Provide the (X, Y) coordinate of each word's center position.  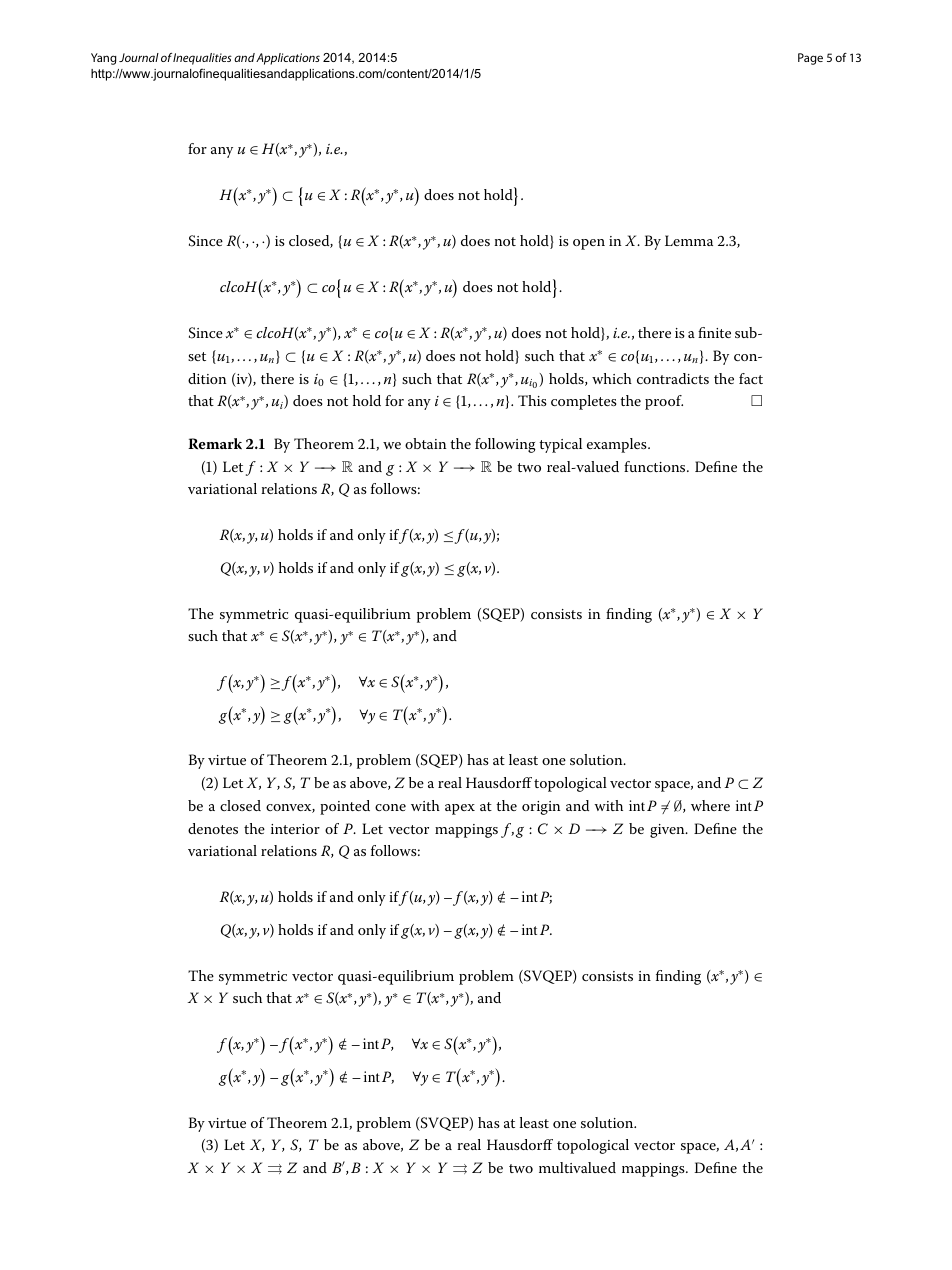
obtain (425, 443)
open (589, 244)
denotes (213, 828)
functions (656, 466)
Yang (104, 59)
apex (460, 809)
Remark (215, 444)
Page (810, 59)
